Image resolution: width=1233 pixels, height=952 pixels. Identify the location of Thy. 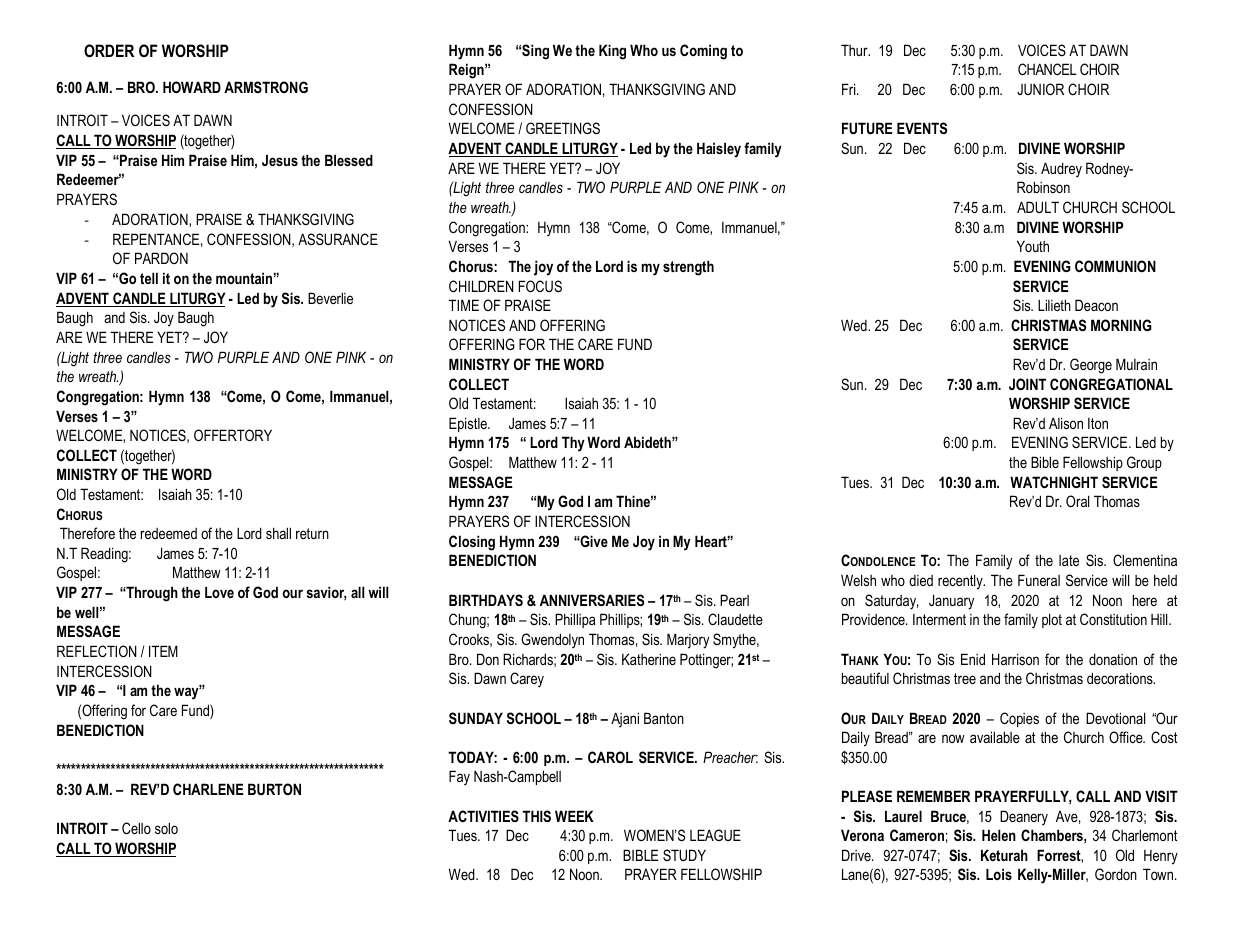
(573, 444).
